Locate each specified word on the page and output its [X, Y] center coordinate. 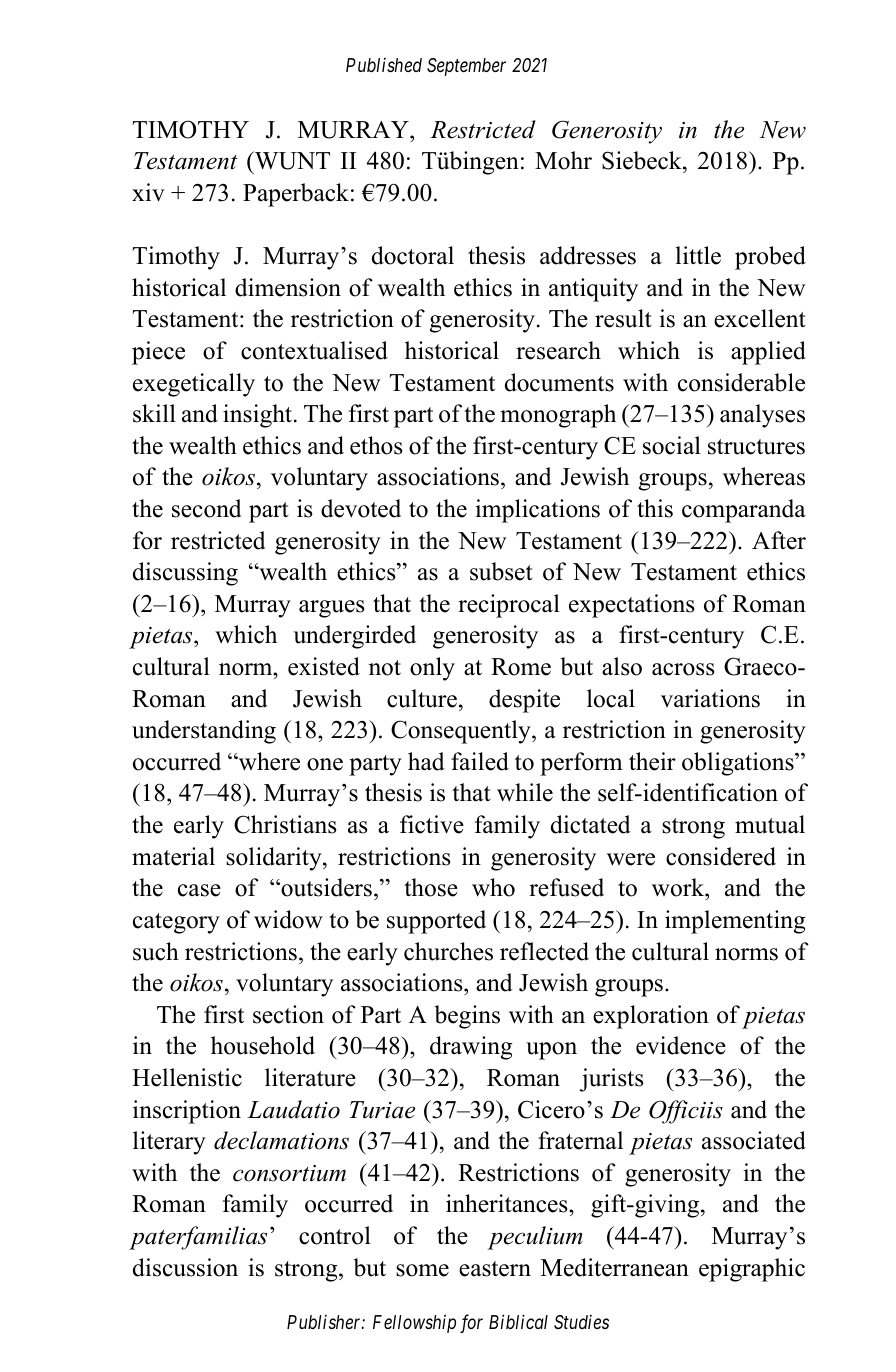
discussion [185, 1267]
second [207, 508]
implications [537, 511]
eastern [495, 1269]
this [655, 508]
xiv [148, 192]
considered [721, 856]
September [466, 67]
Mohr [563, 160]
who [493, 887]
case [199, 890]
